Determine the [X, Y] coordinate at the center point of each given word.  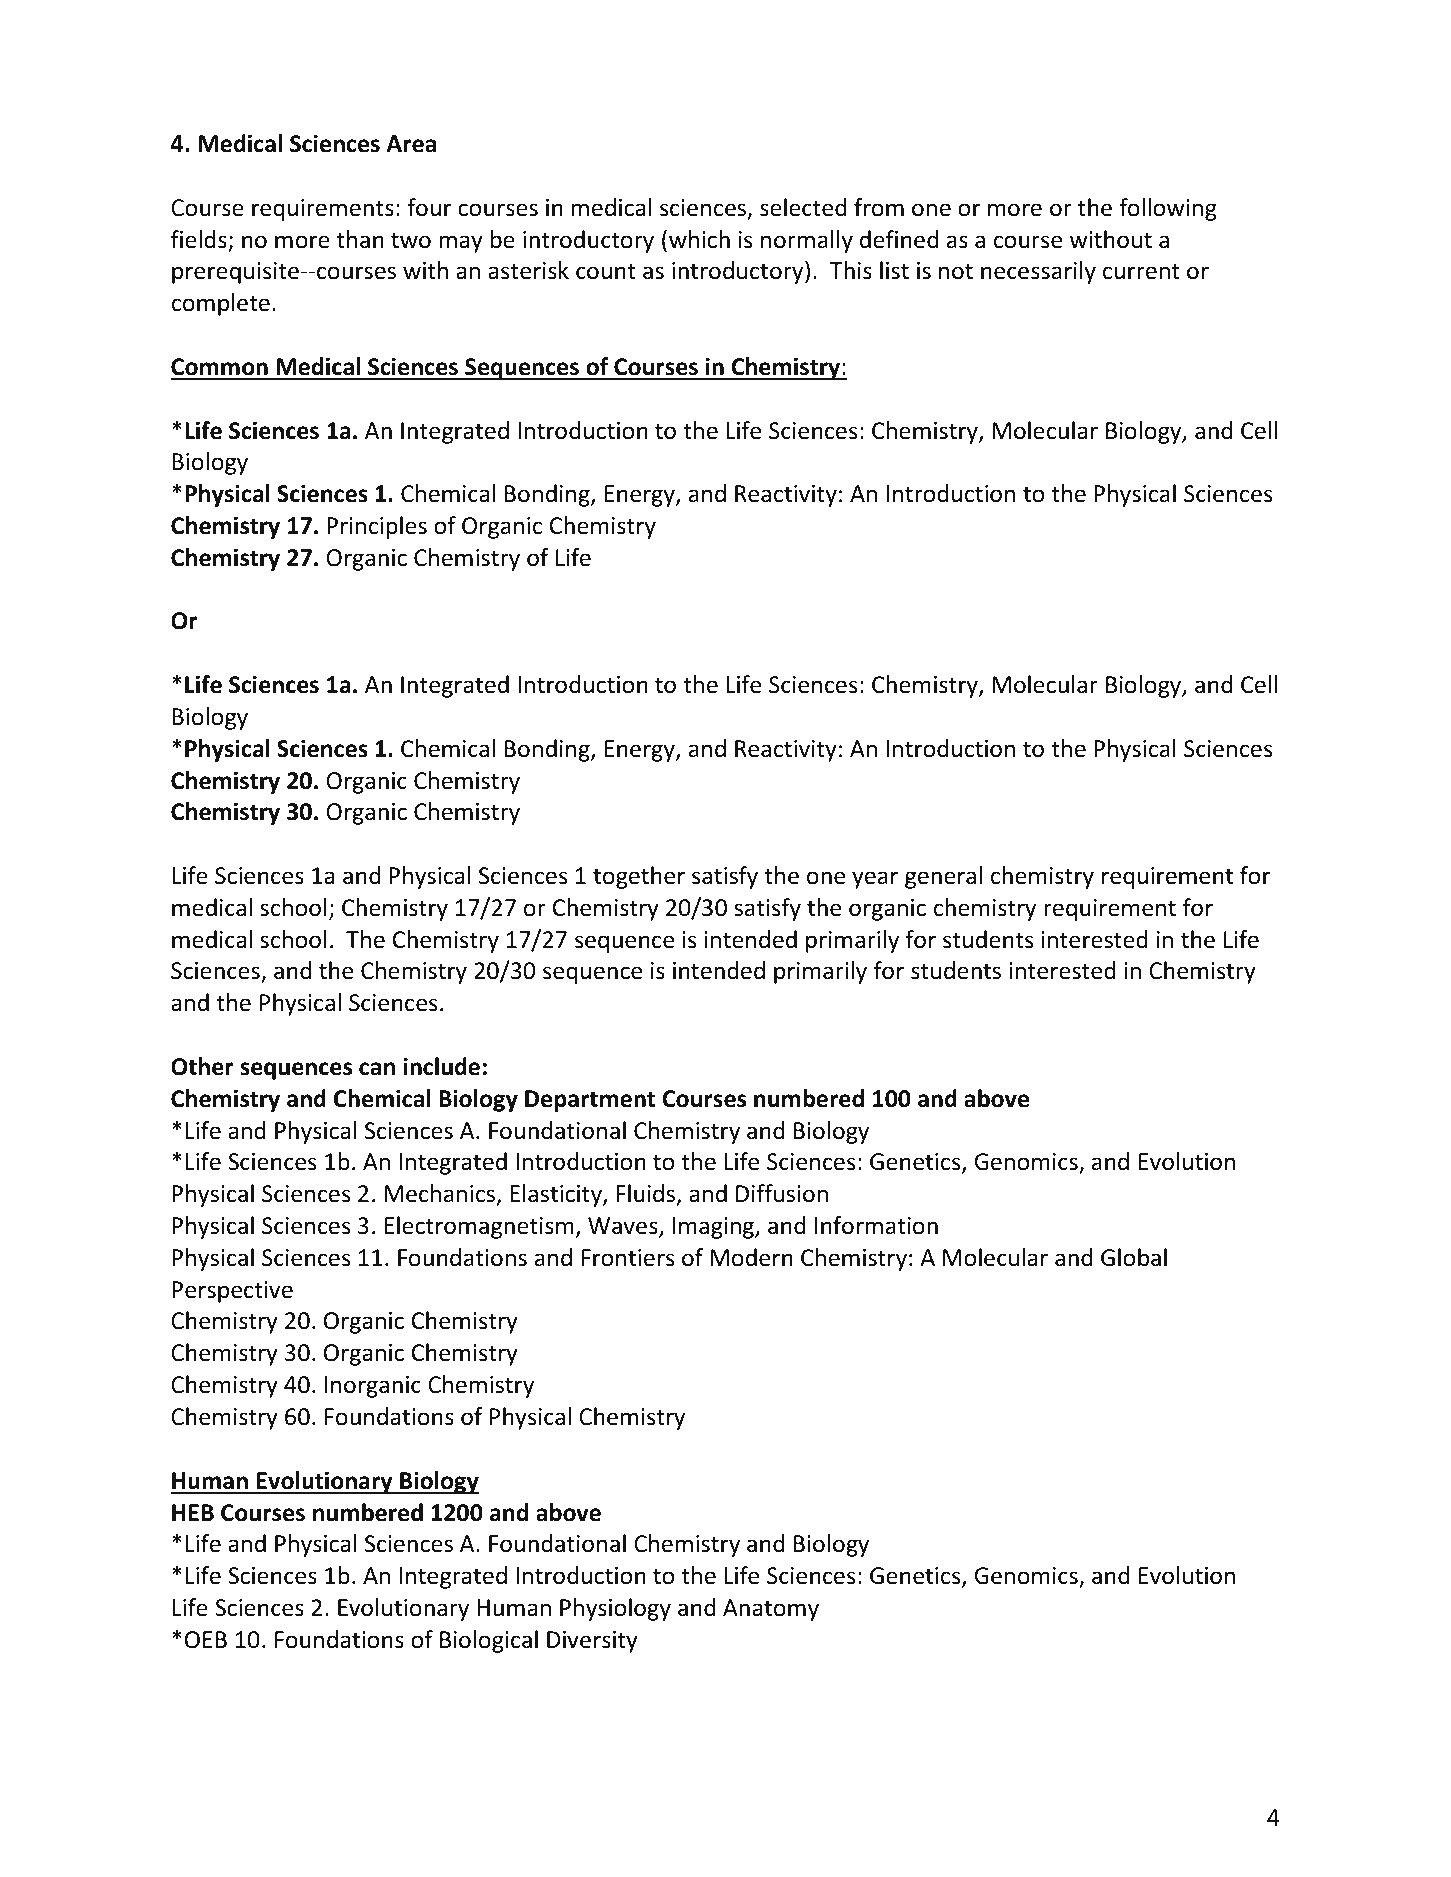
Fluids [647, 1194]
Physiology [615, 1609]
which [699, 239]
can [377, 1069]
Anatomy [771, 1610]
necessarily [1038, 272]
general [943, 877]
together [639, 877]
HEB [193, 1512]
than [360, 239]
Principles [377, 527]
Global [1134, 1257]
